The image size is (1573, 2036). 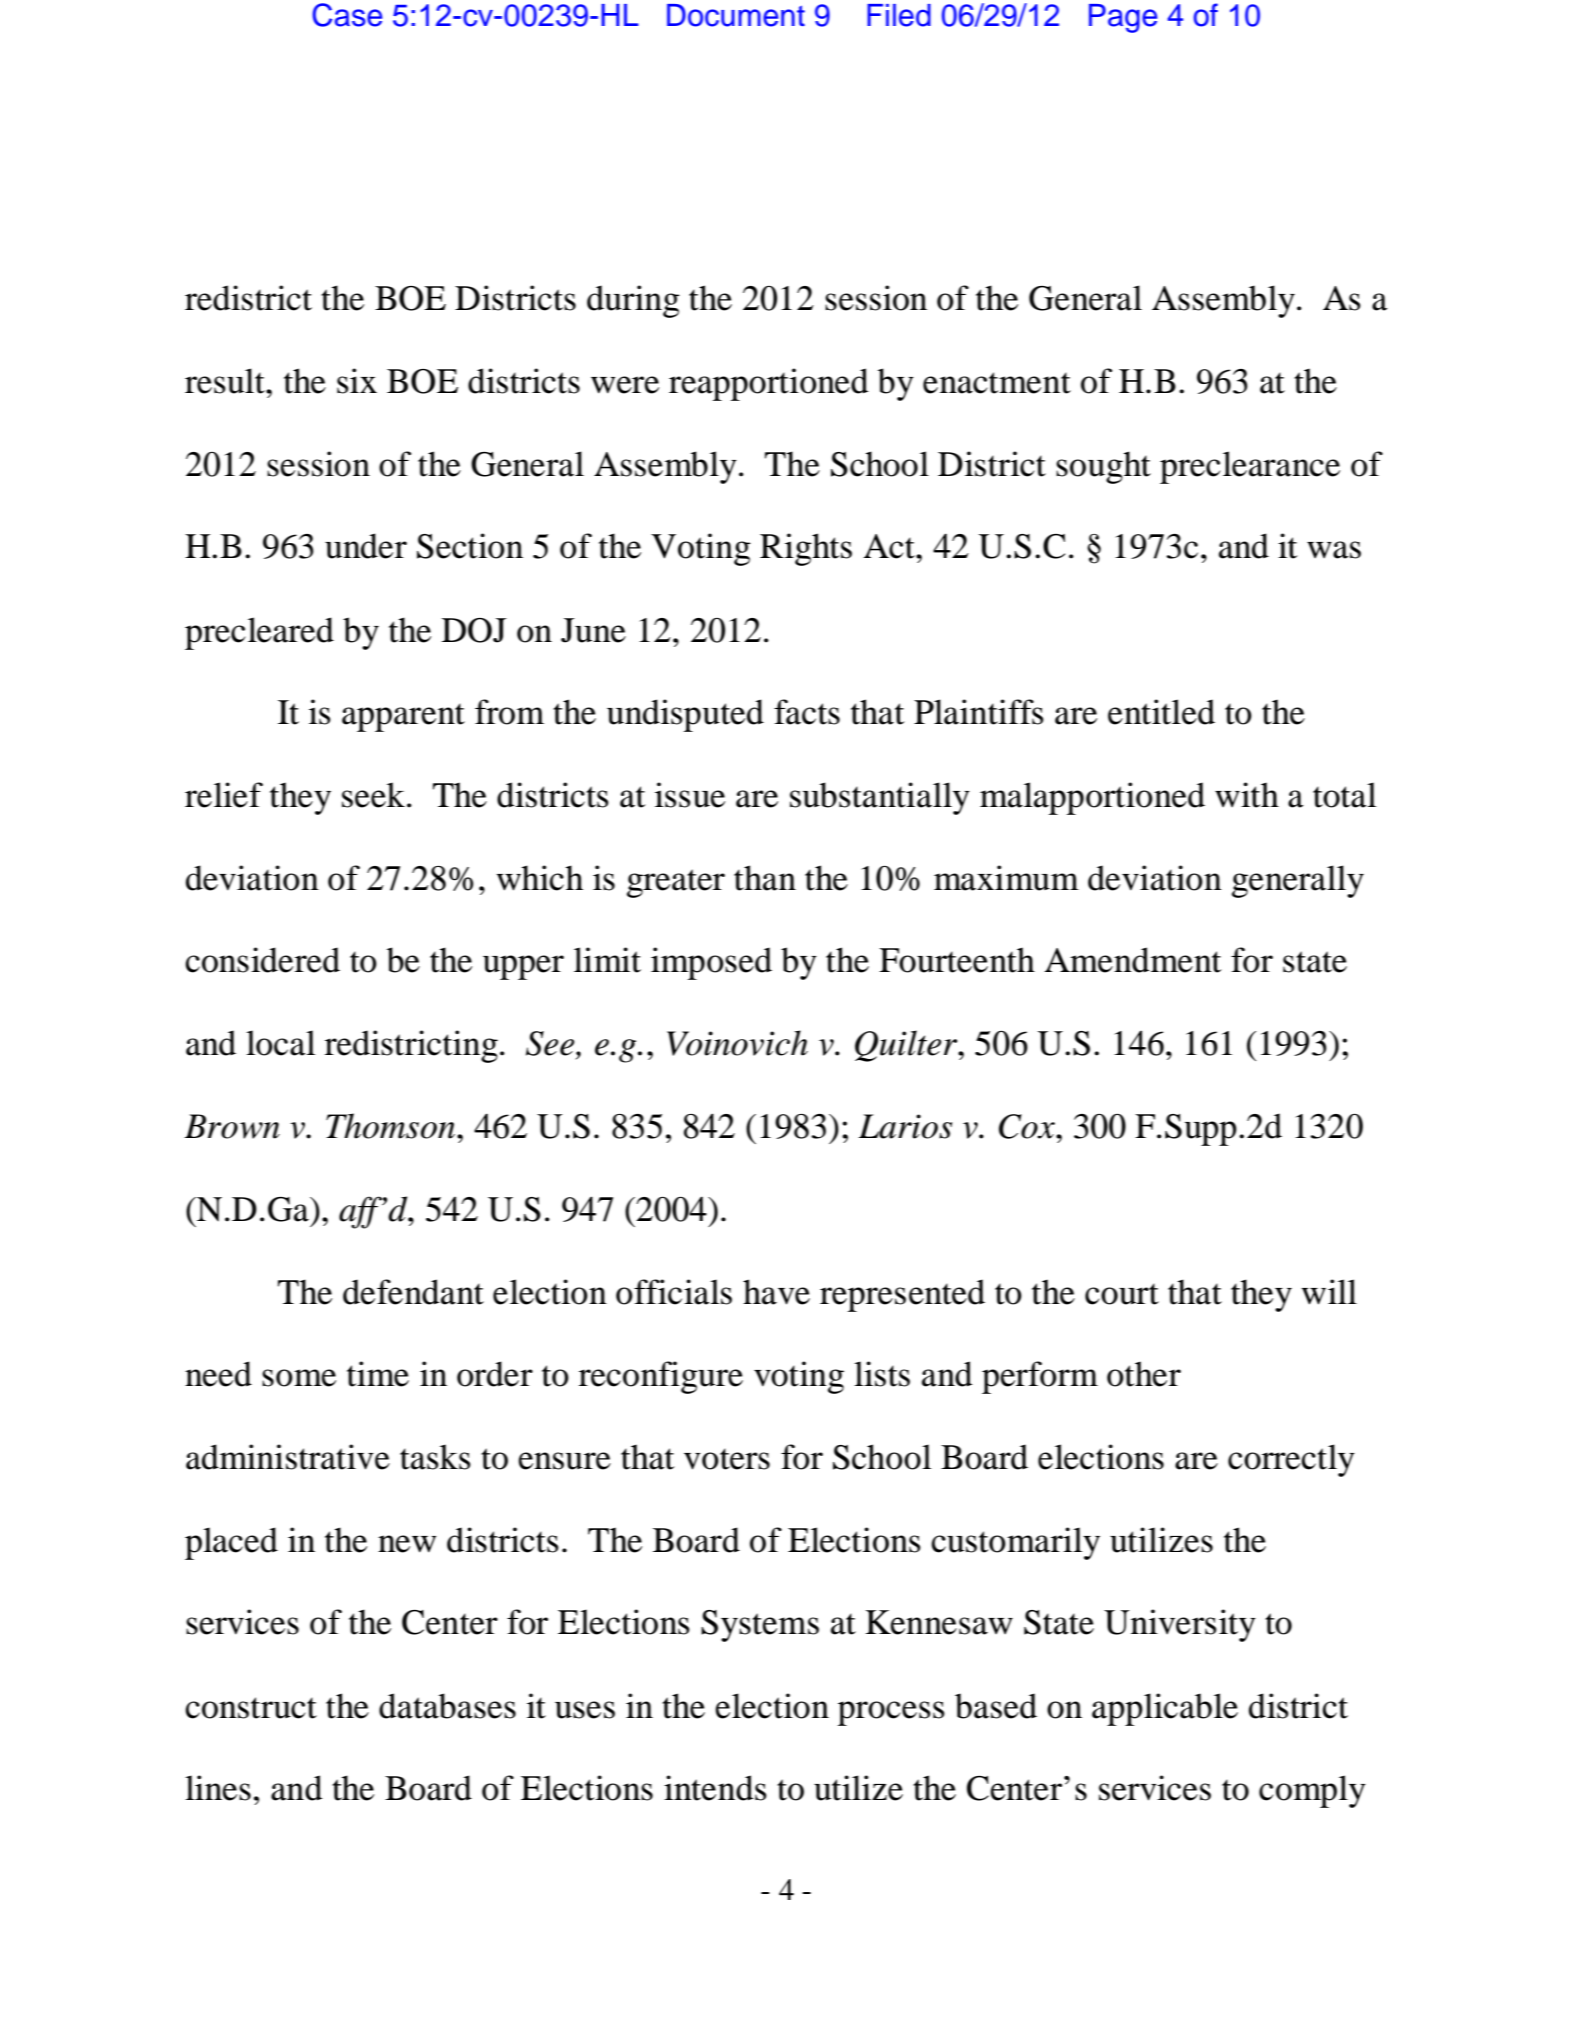 I want to click on considered, so click(x=262, y=960).
